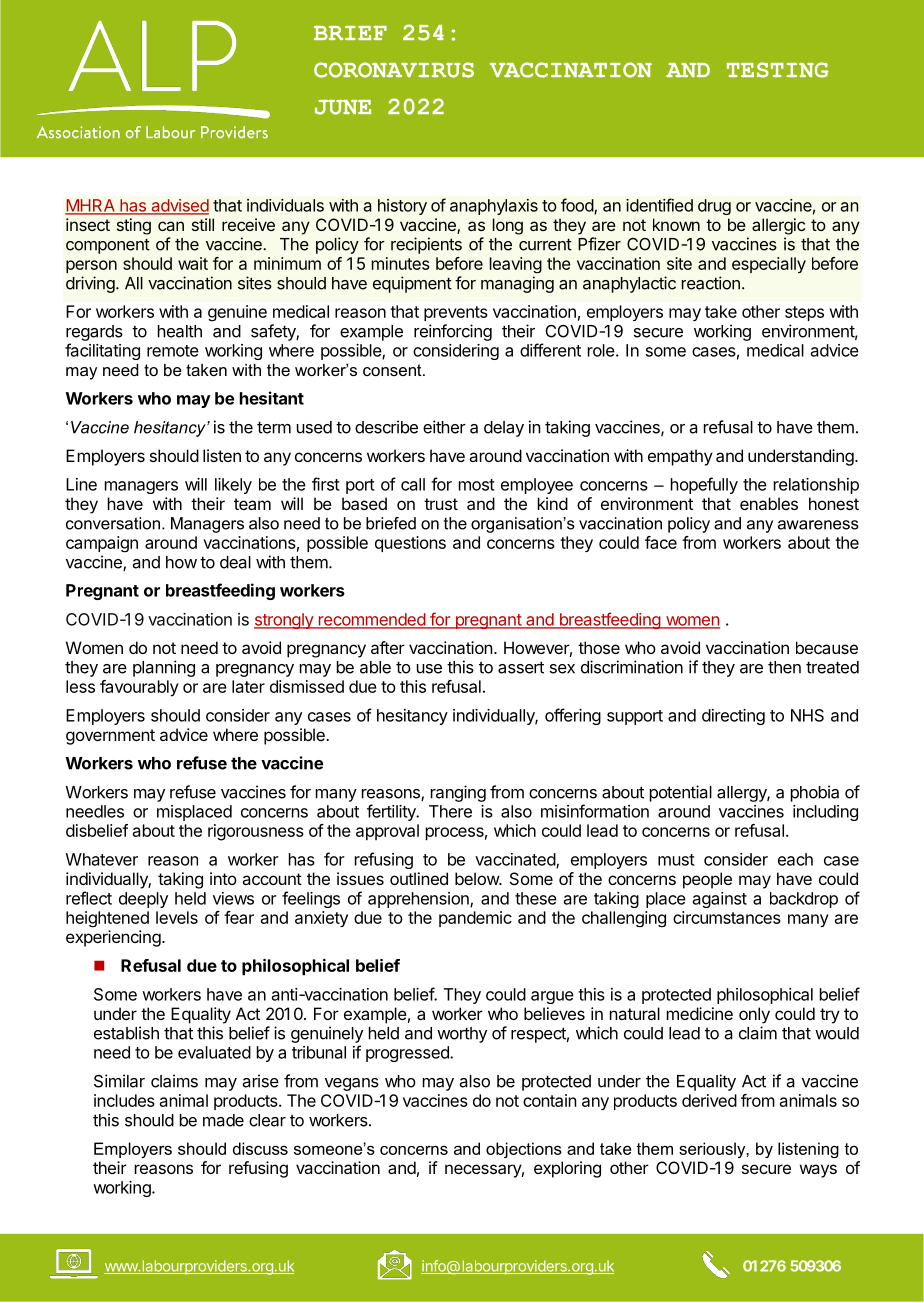  I want to click on objections, so click(524, 1150).
